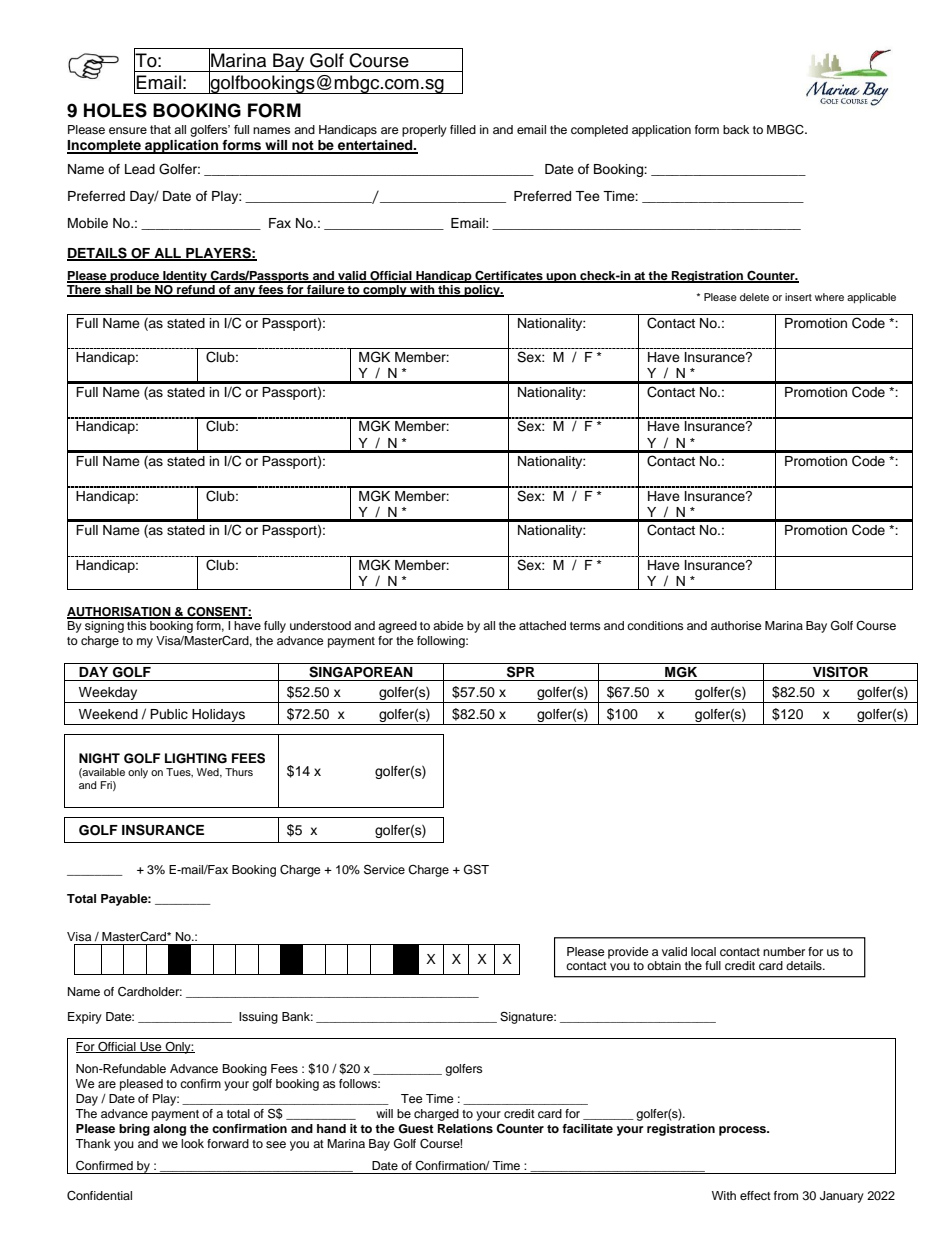  What do you see at coordinates (448, 625) in the screenshot?
I see `abide` at bounding box center [448, 625].
